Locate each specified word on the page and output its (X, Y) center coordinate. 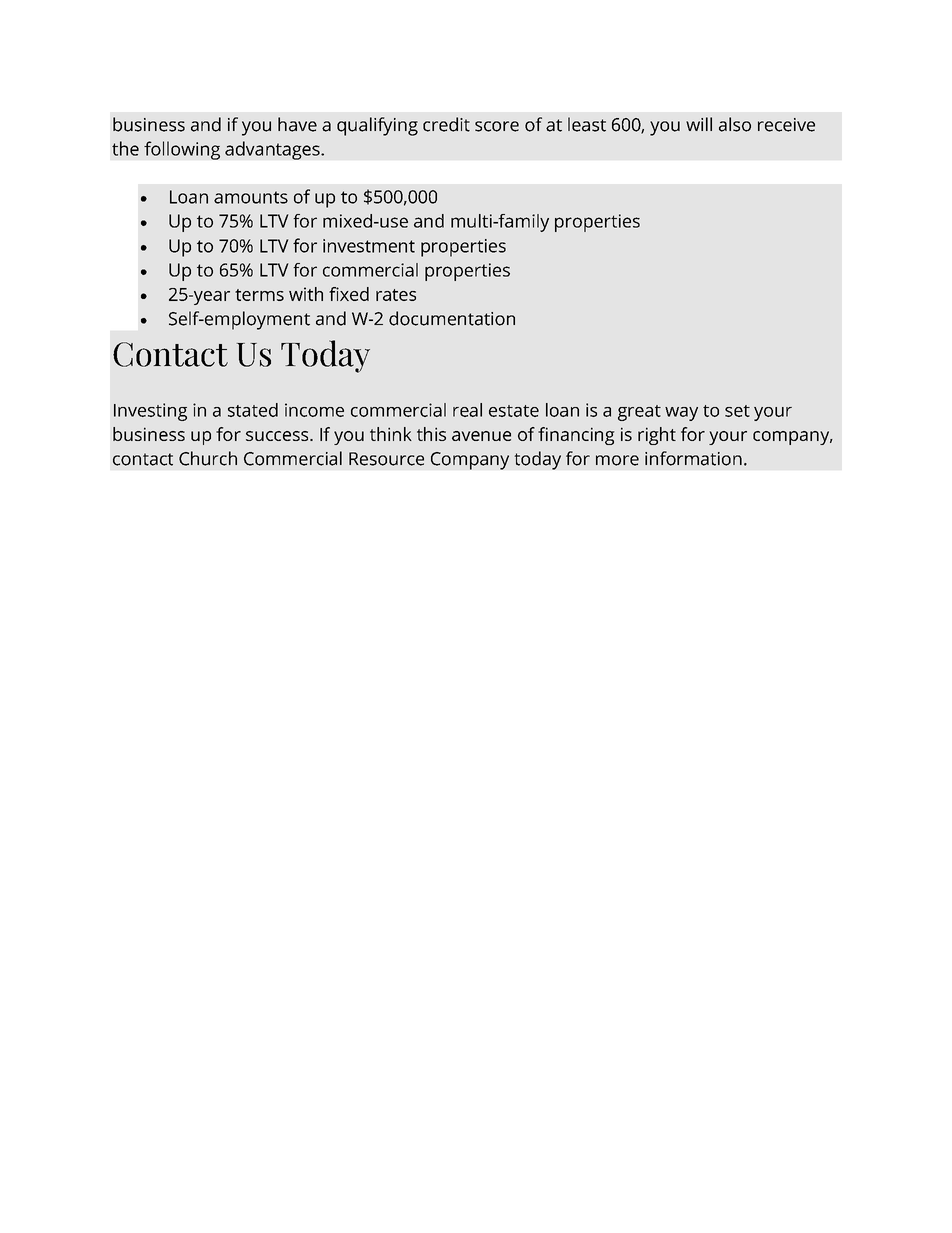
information (693, 458)
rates (396, 295)
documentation (452, 318)
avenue (481, 436)
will (699, 124)
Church (208, 458)
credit (446, 124)
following (182, 150)
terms (259, 295)
